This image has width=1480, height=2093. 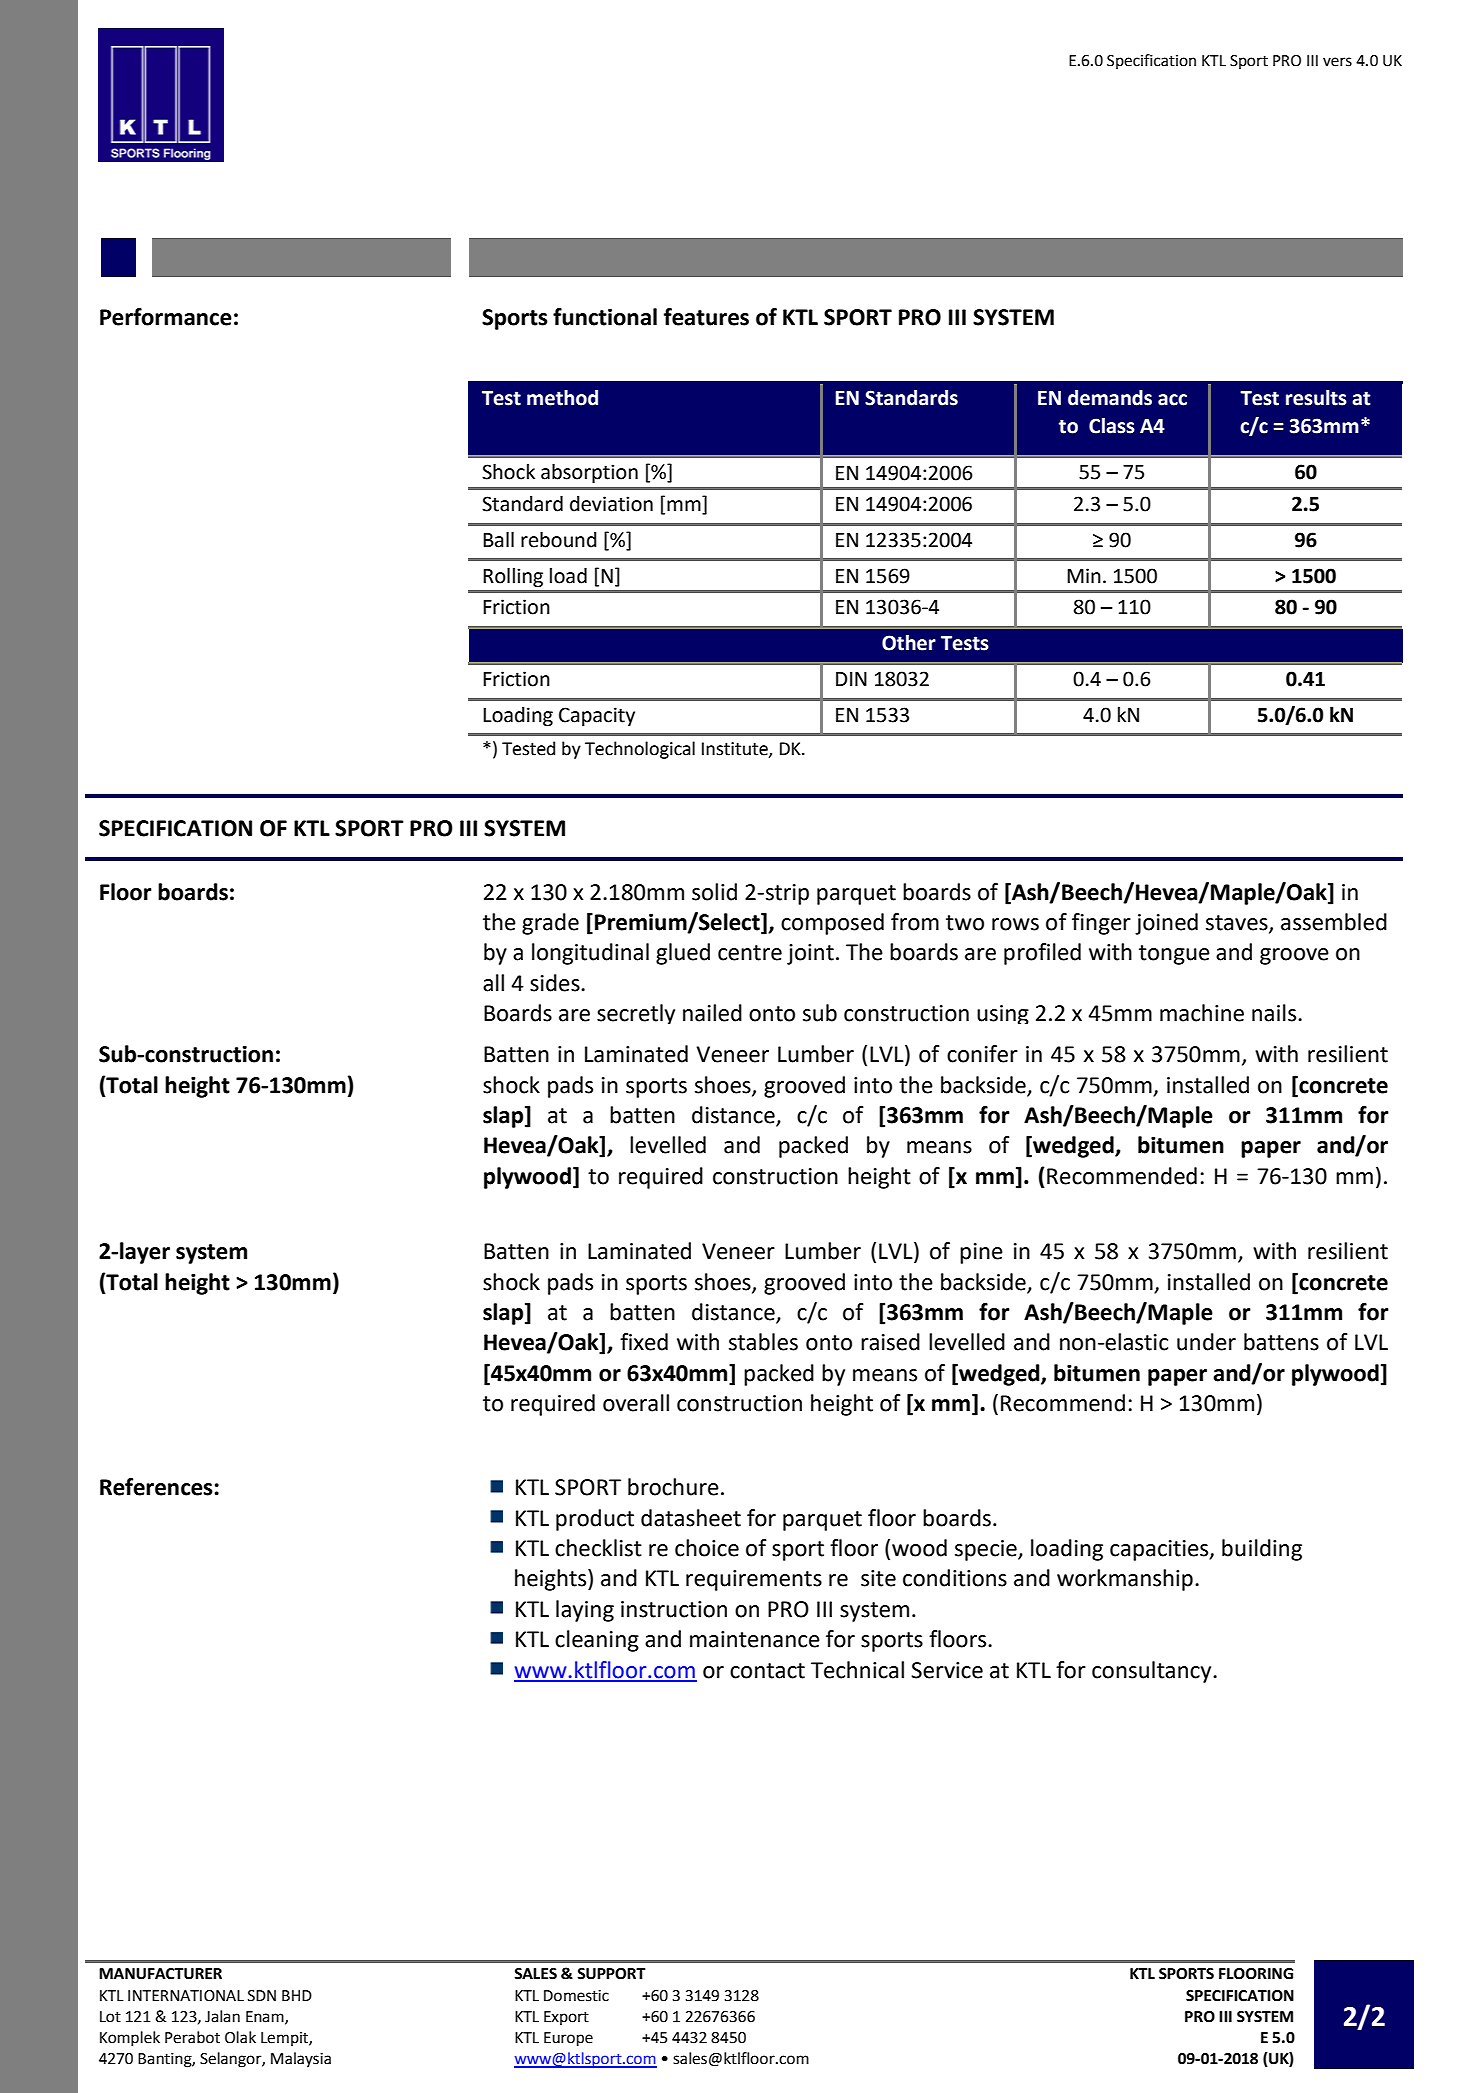 I want to click on consultancy, so click(x=1153, y=1672).
